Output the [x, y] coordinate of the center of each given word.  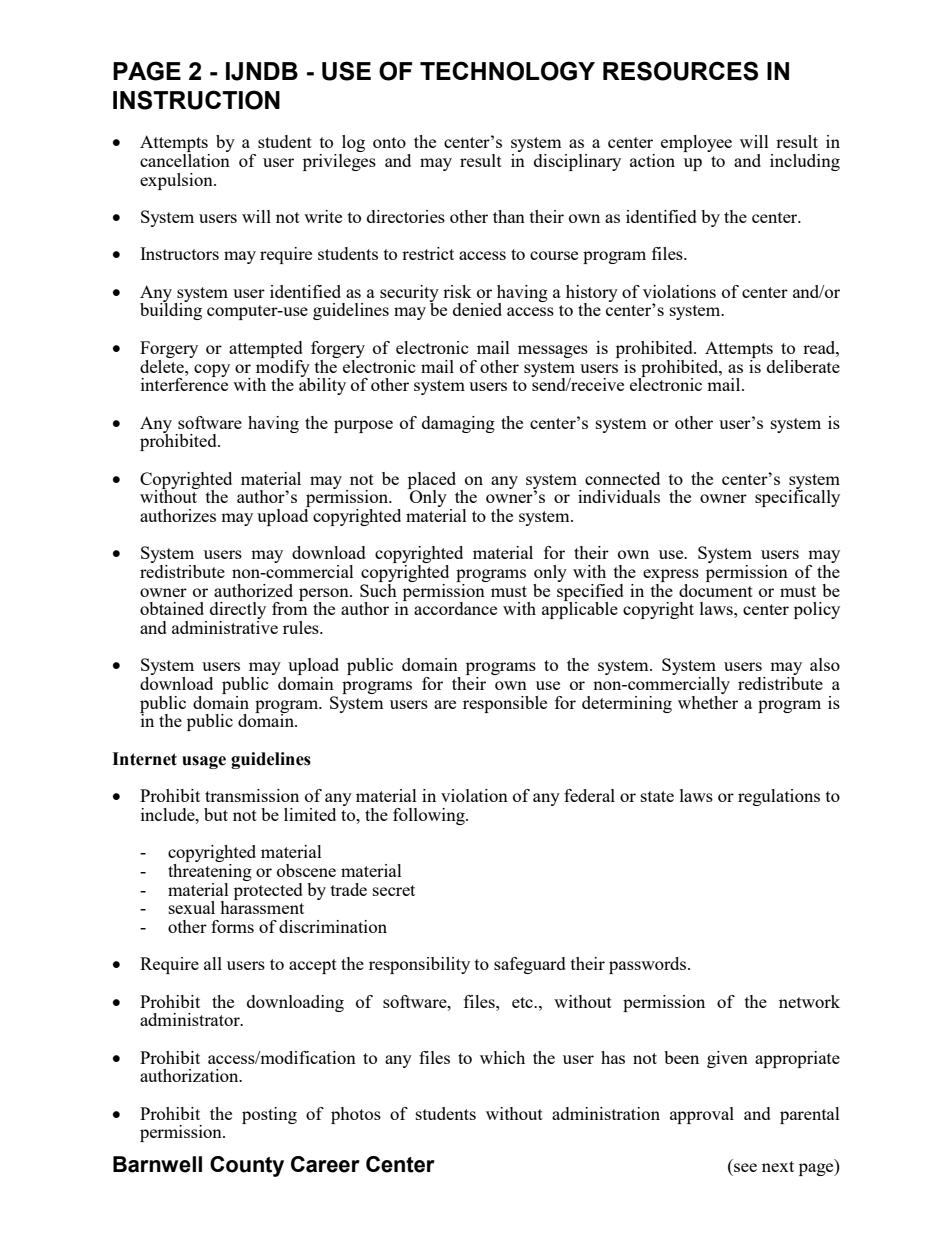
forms [232, 926]
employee [696, 143]
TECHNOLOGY [507, 71]
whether [708, 701]
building [171, 310]
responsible [505, 704]
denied [477, 309]
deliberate [803, 366]
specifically [797, 497]
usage [204, 762]
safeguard [530, 965]
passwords [649, 965]
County [247, 1166]
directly [238, 612]
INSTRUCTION [196, 100]
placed [432, 481]
